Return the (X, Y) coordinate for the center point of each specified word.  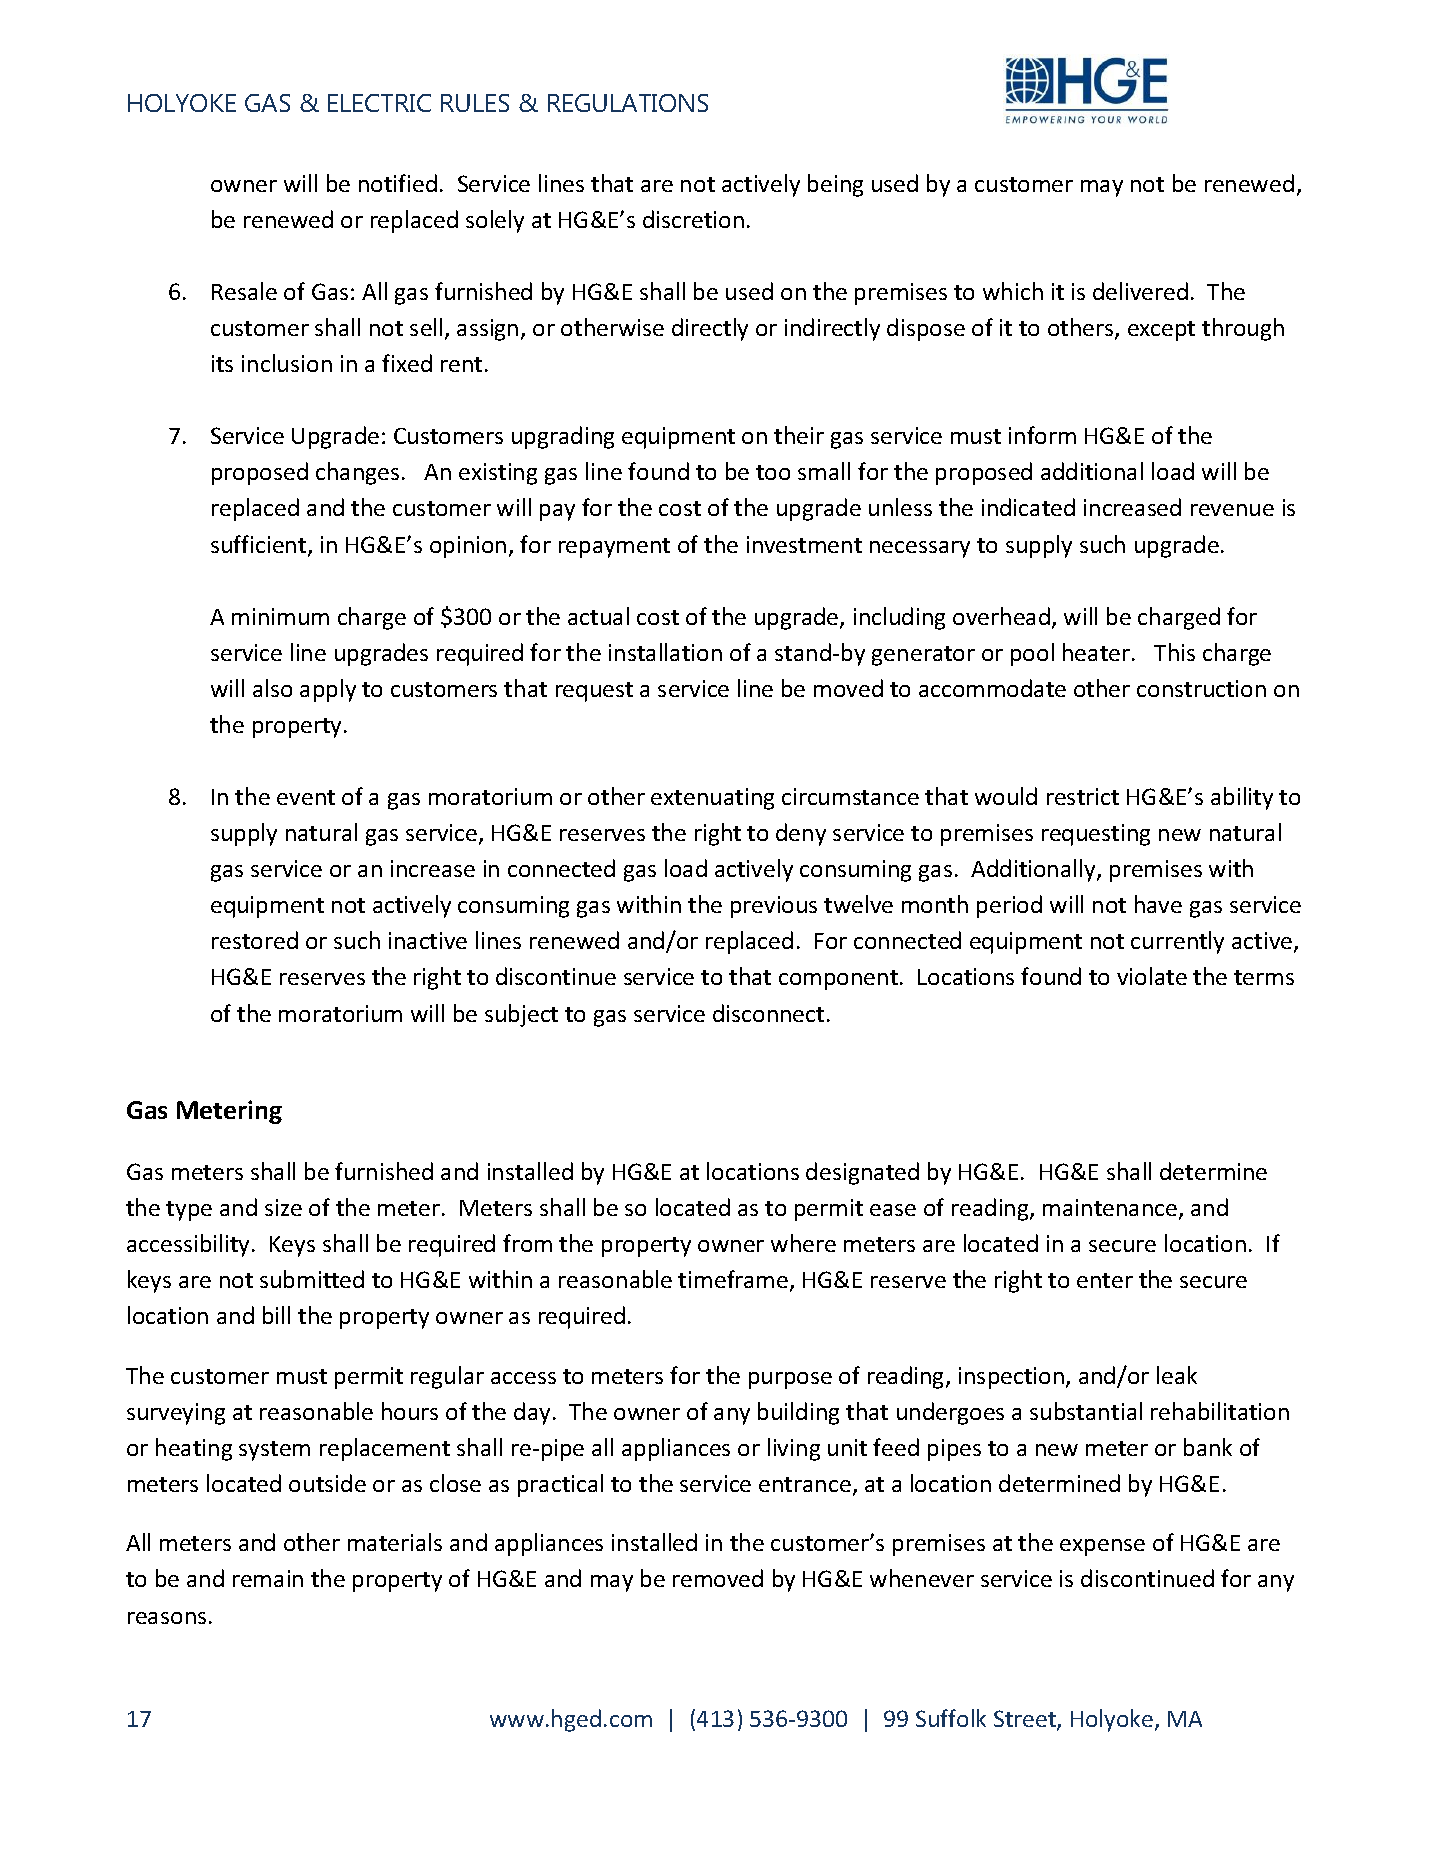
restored (255, 940)
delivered (1140, 291)
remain (268, 1578)
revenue (1232, 510)
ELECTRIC (379, 103)
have (1158, 904)
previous (774, 907)
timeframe (733, 1279)
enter (1105, 1280)
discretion (693, 219)
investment (804, 544)
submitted (312, 1279)
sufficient (260, 545)
